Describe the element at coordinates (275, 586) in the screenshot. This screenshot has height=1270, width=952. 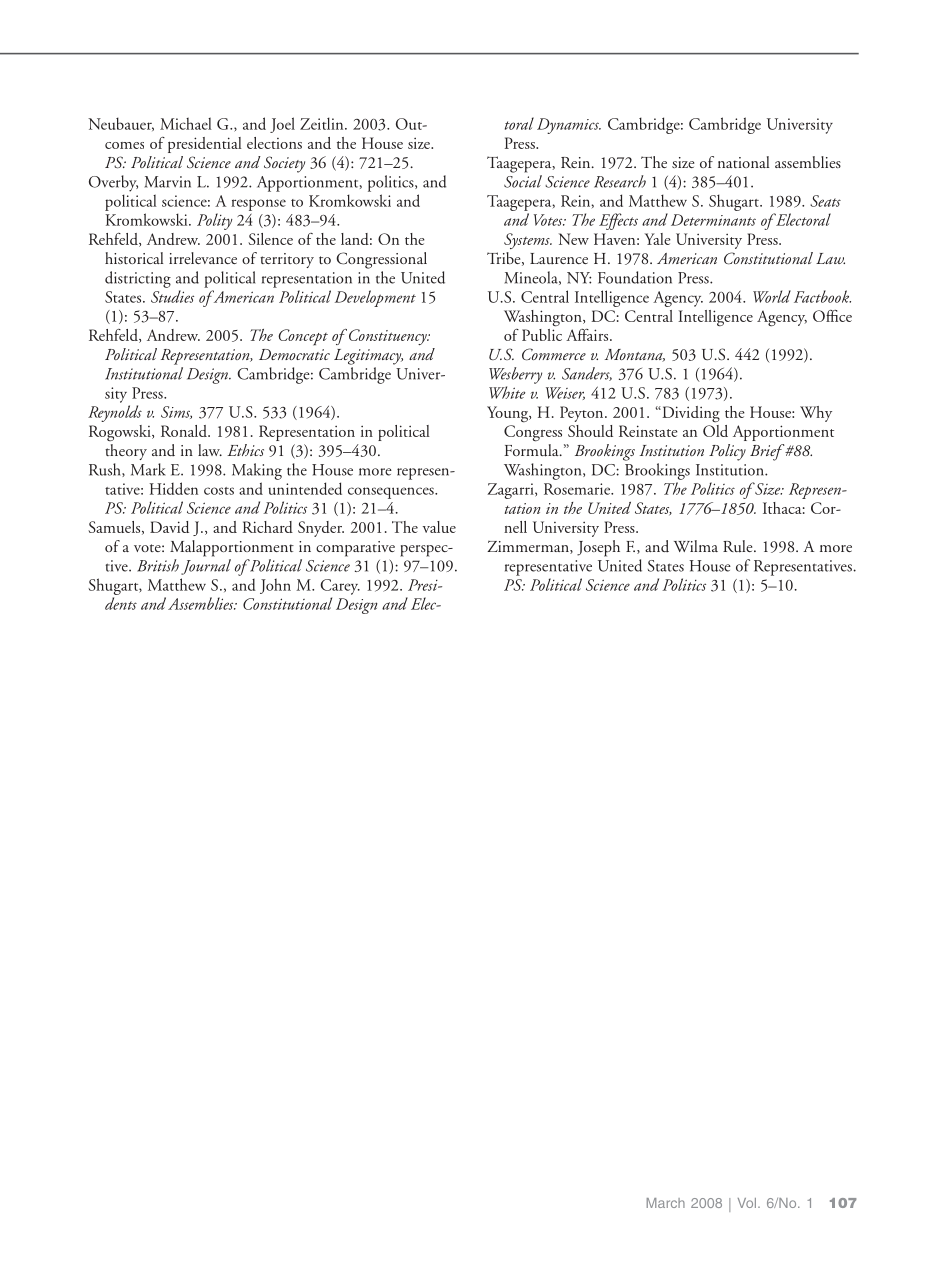
I see `John` at that location.
